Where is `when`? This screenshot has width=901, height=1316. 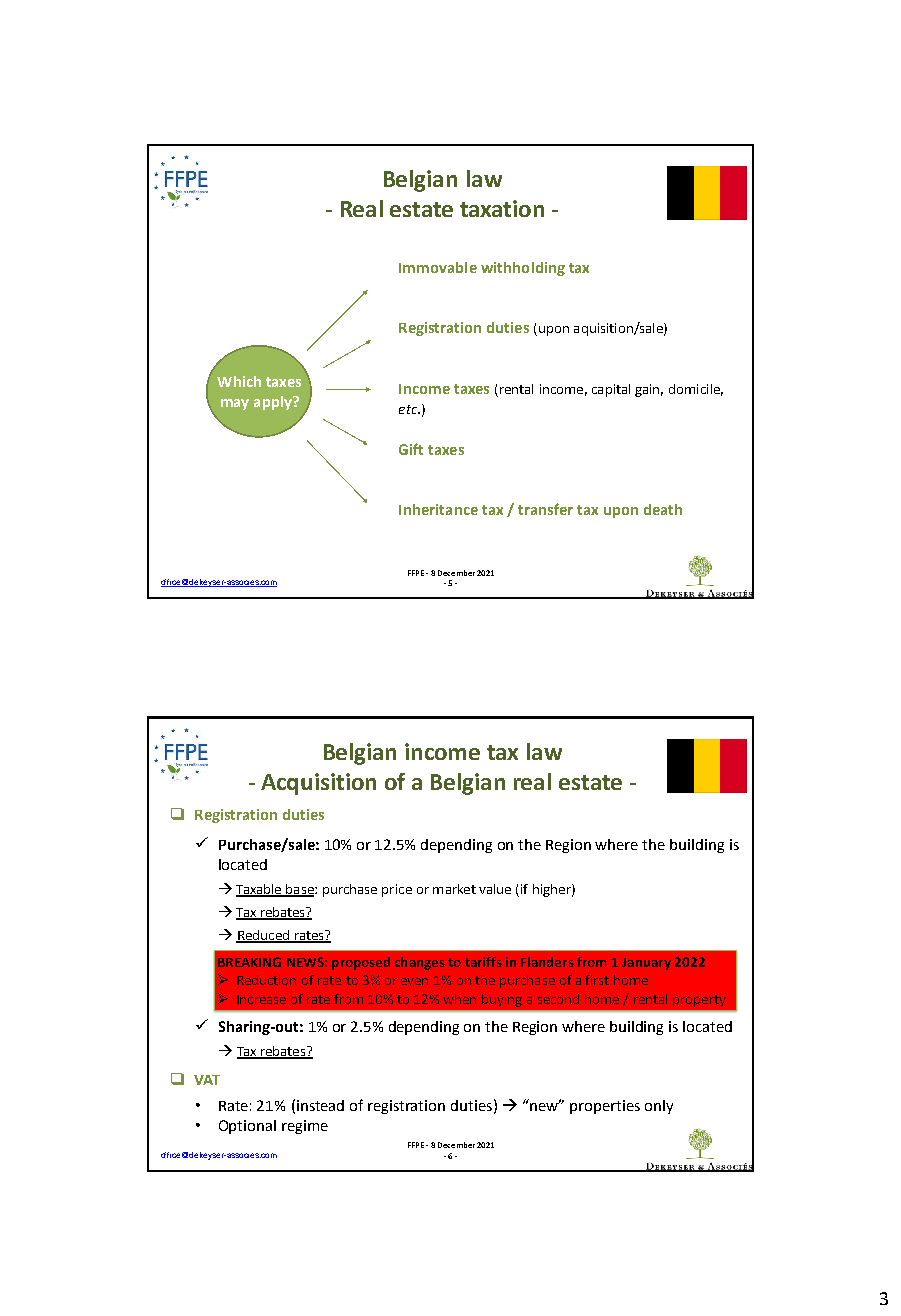 when is located at coordinates (459, 999).
